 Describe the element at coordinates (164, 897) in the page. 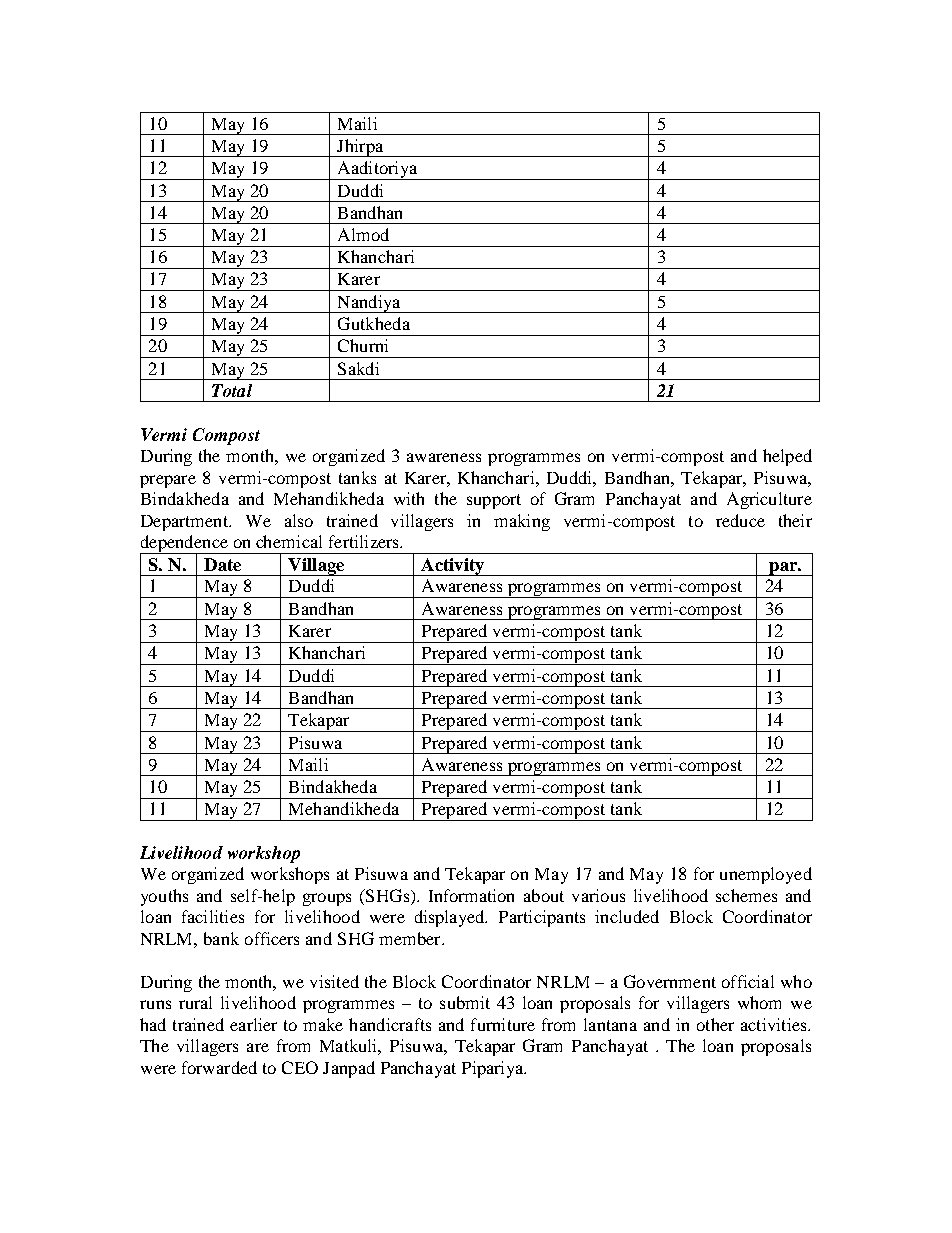

I see `youths` at that location.
